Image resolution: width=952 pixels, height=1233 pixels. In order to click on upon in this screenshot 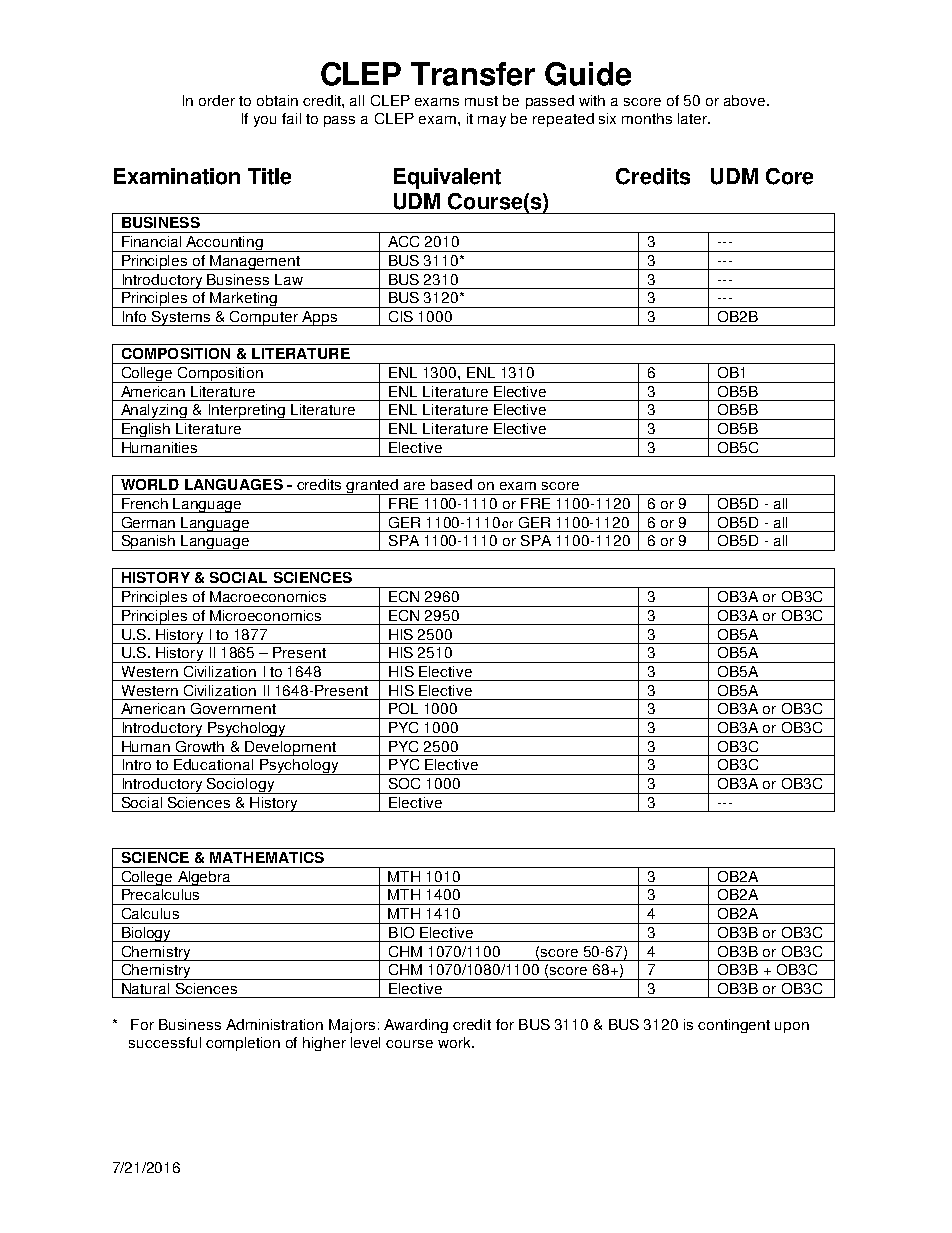, I will do `click(792, 1027)`.
